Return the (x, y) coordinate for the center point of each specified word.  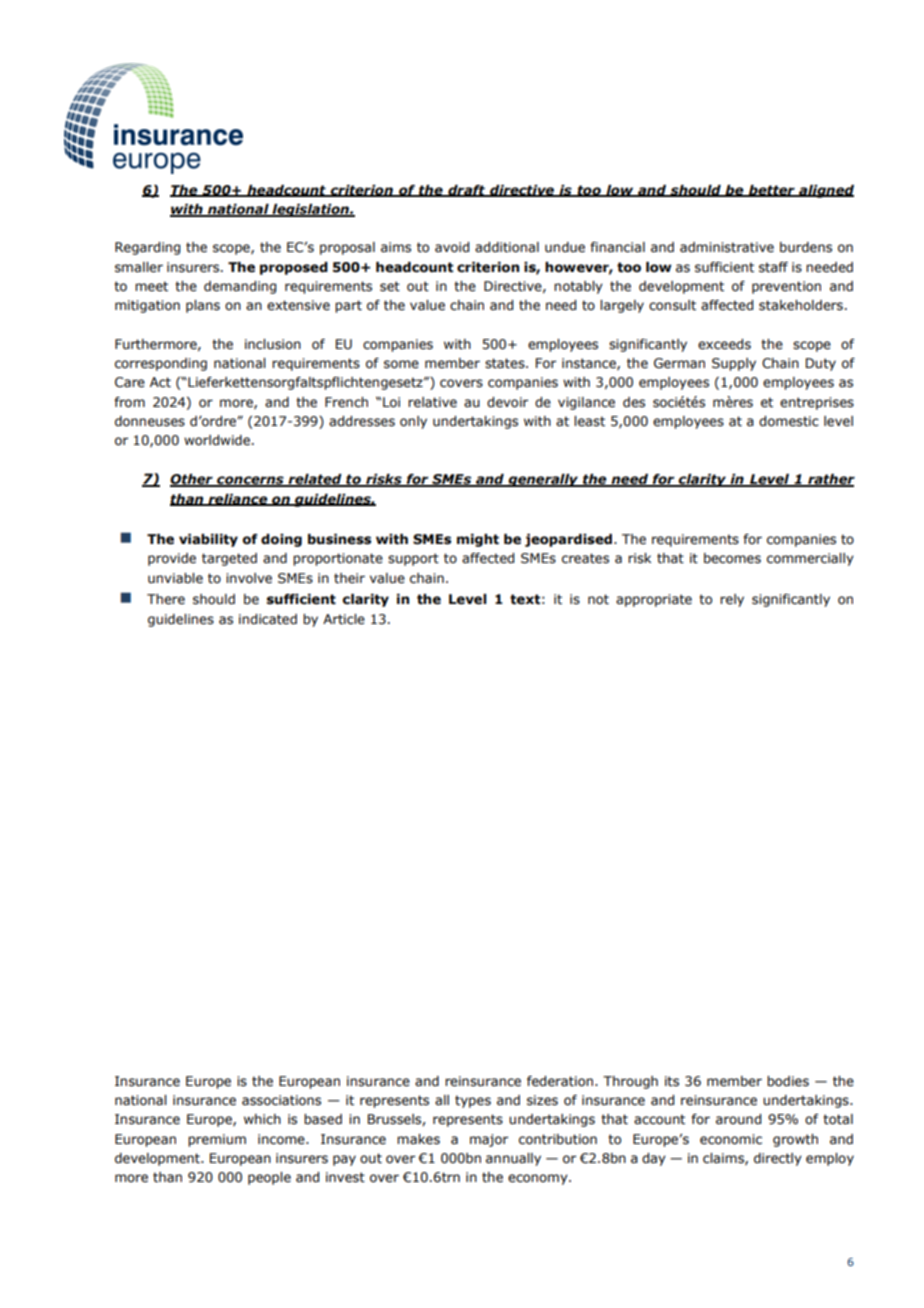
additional (507, 247)
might (478, 540)
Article (344, 619)
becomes (732, 558)
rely (732, 600)
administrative (727, 247)
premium (217, 1140)
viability (208, 540)
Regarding (147, 248)
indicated (268, 619)
